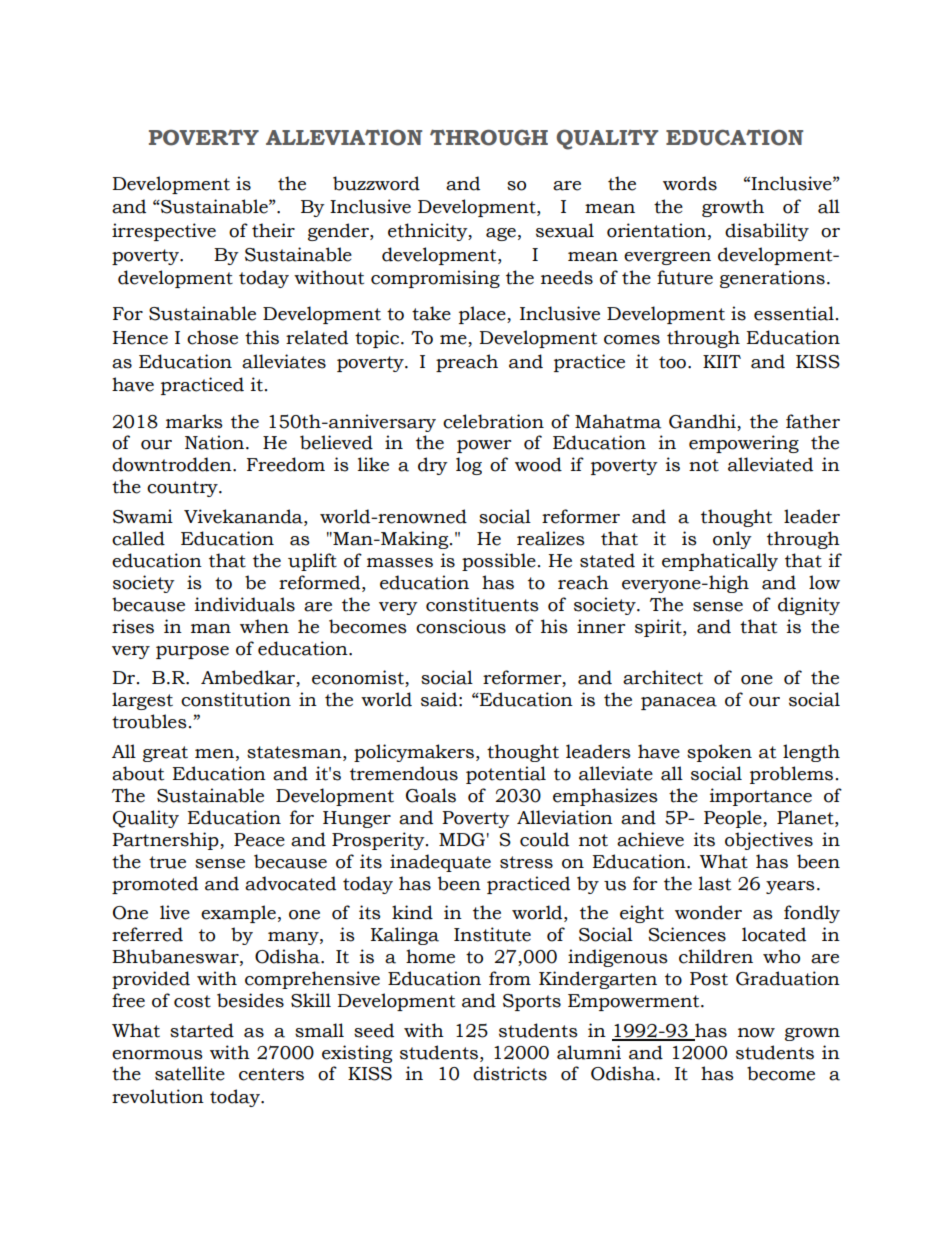 This screenshot has height=1233, width=952. Describe the element at coordinates (733, 208) in the screenshot. I see `growth` at that location.
